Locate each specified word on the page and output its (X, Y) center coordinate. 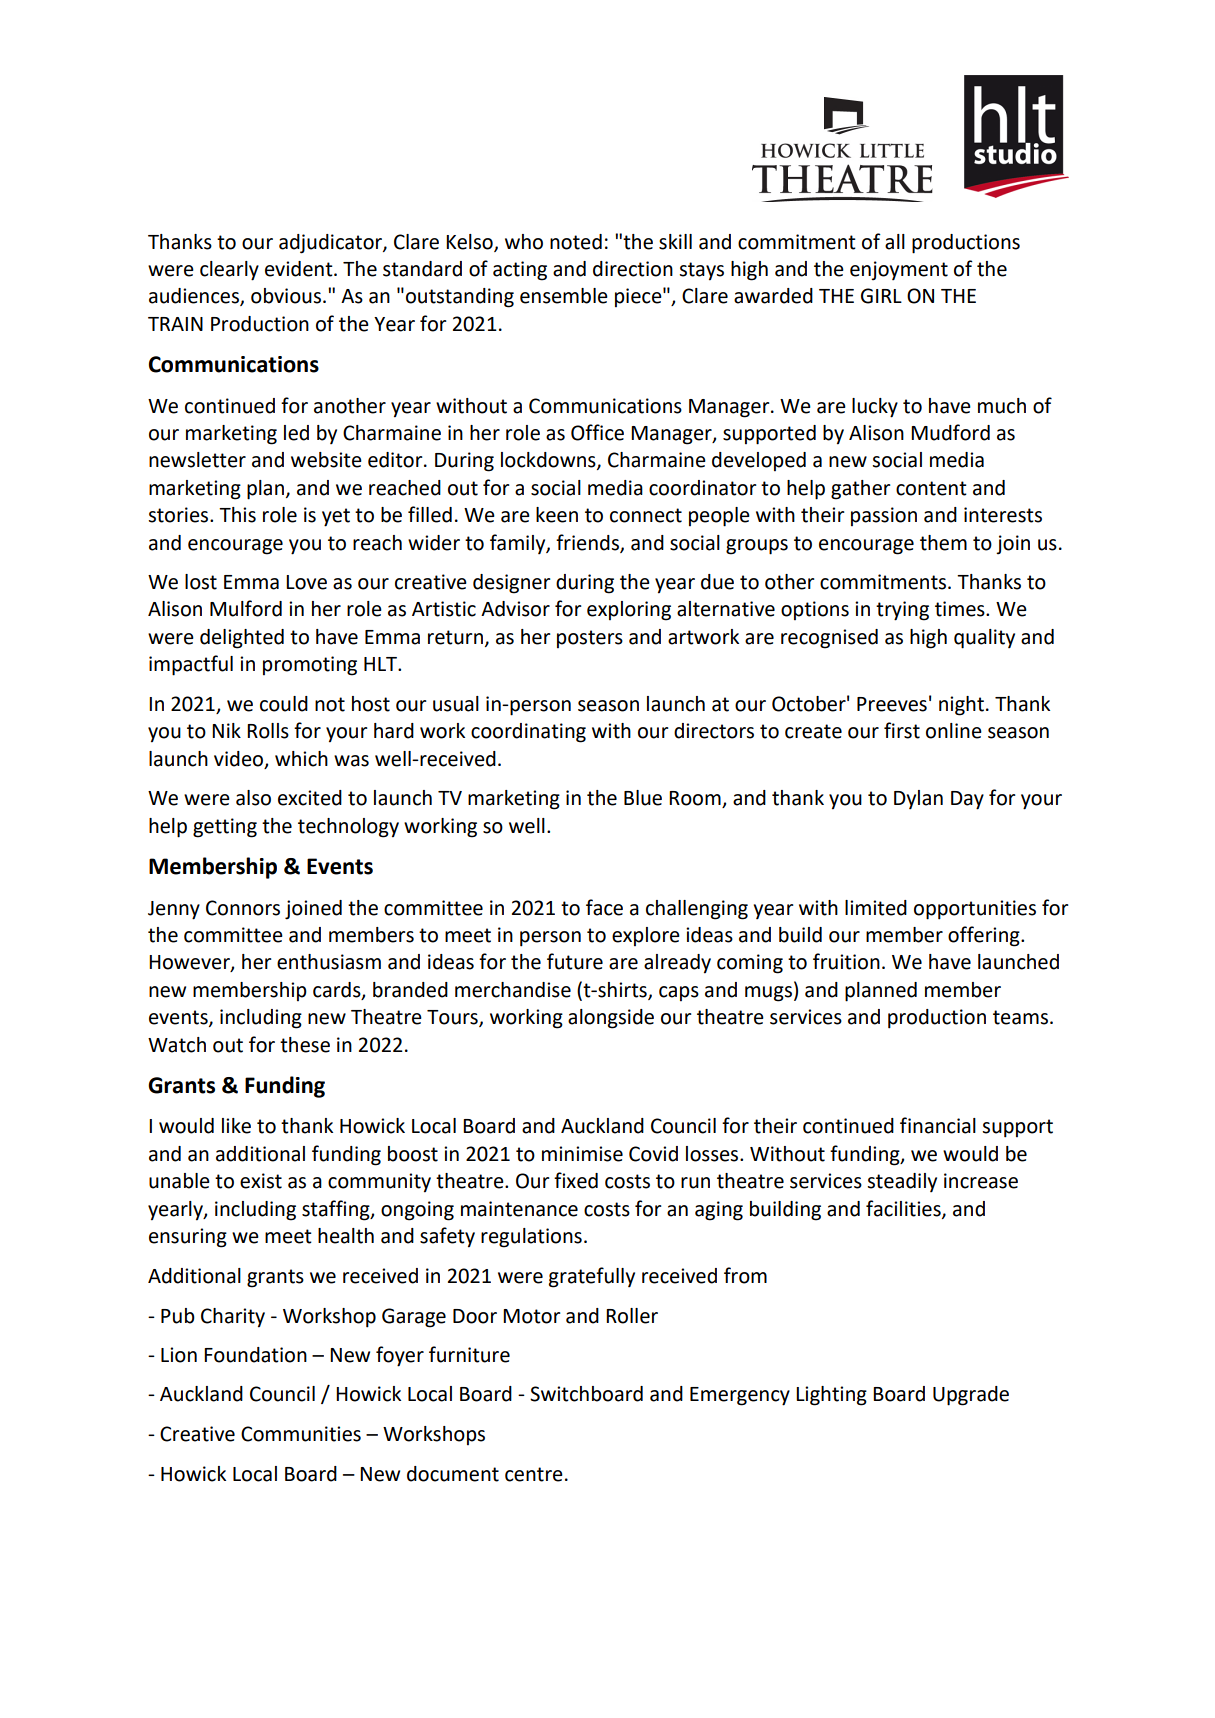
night (961, 706)
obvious (286, 296)
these (305, 1045)
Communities (301, 1434)
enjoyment (899, 271)
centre (534, 1474)
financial (938, 1125)
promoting (310, 666)
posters (590, 639)
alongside (611, 1019)
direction (633, 269)
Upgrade (971, 1396)
